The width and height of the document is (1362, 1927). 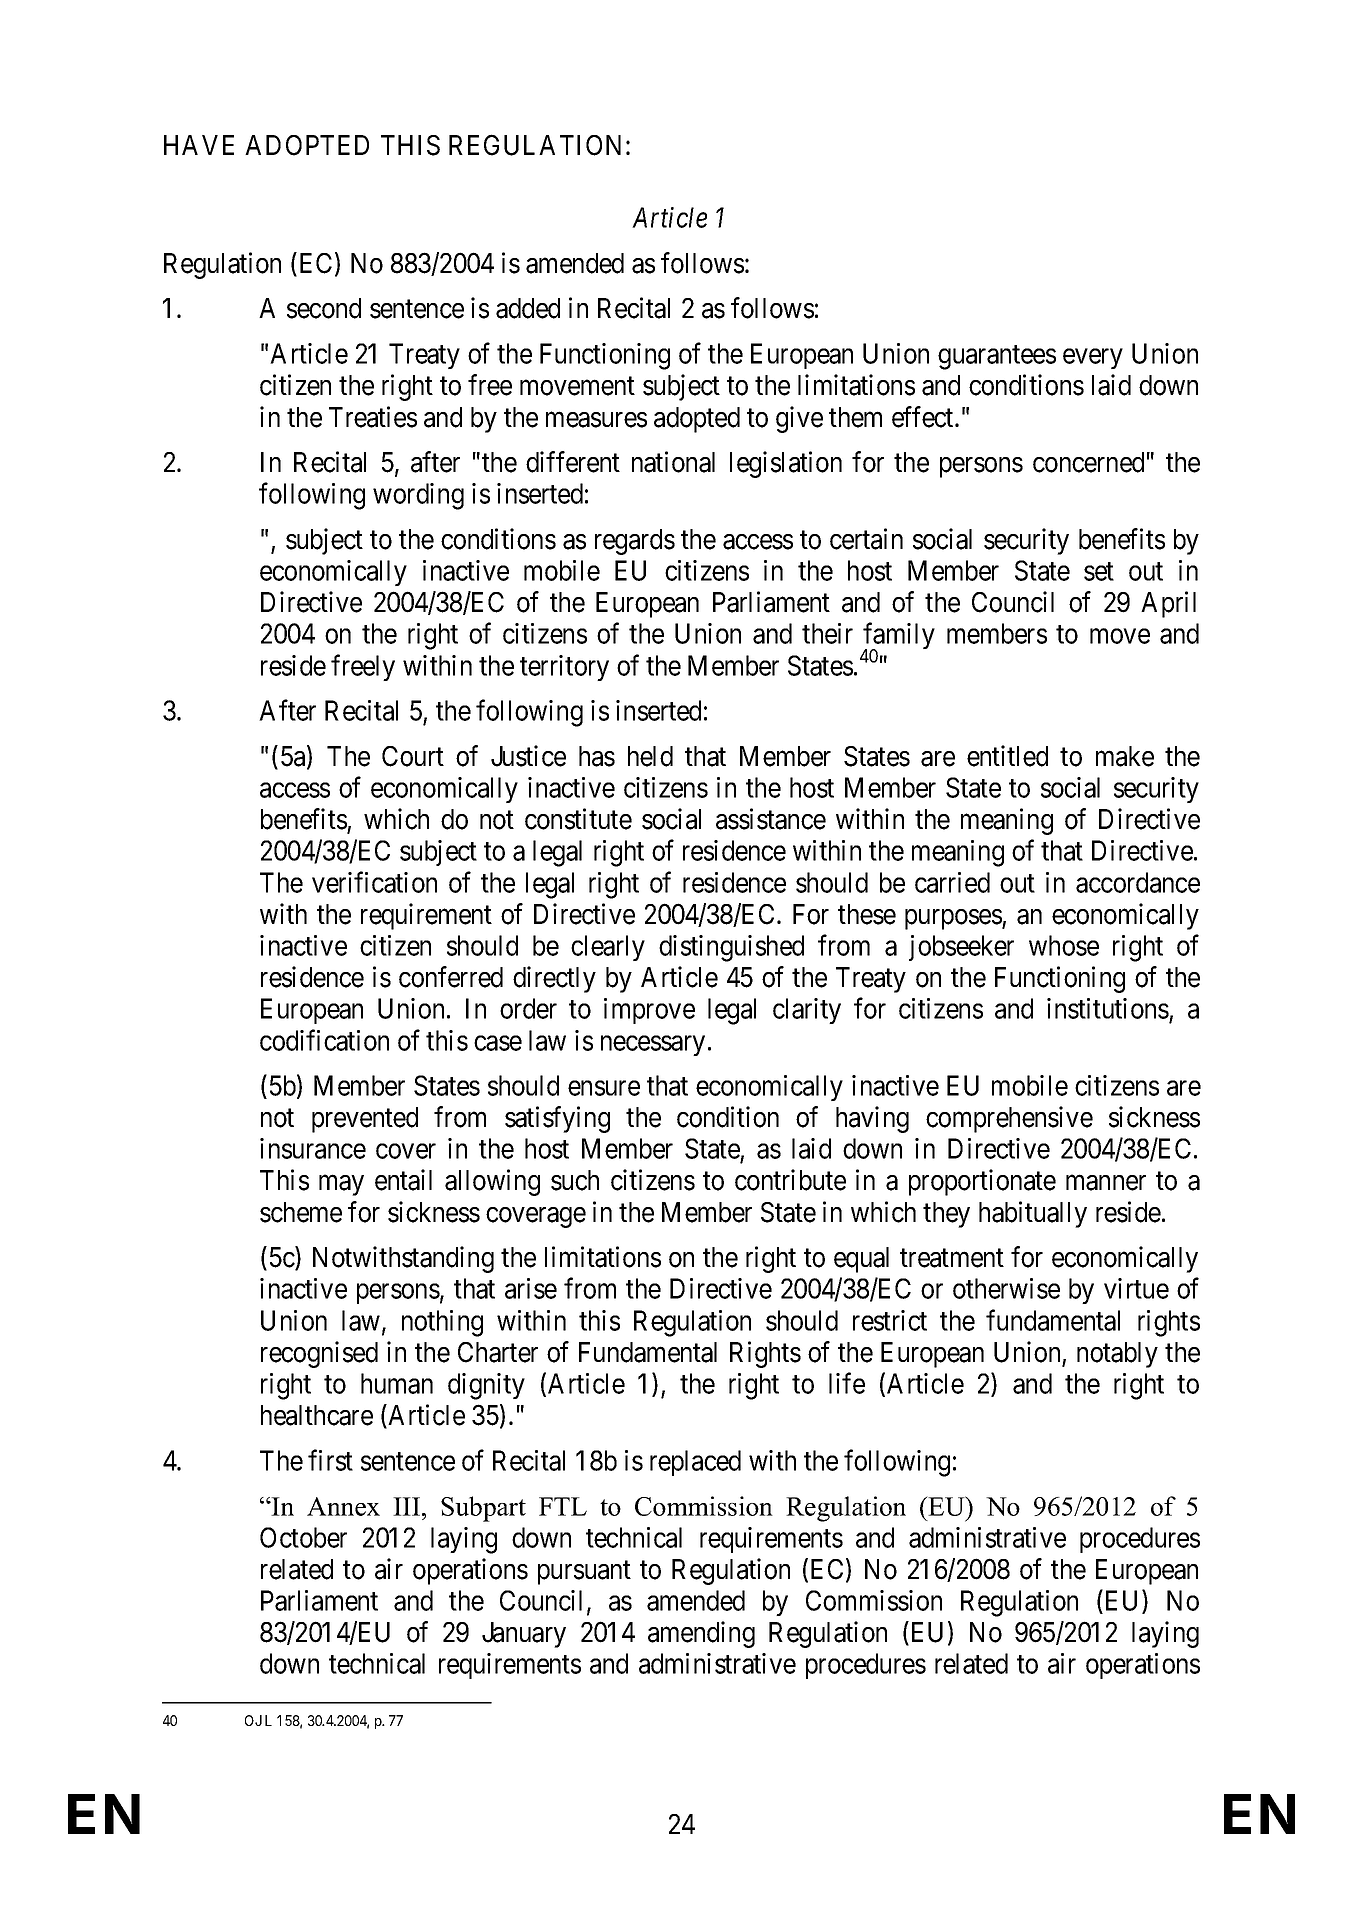 What do you see at coordinates (731, 948) in the document?
I see `distinguished` at bounding box center [731, 948].
